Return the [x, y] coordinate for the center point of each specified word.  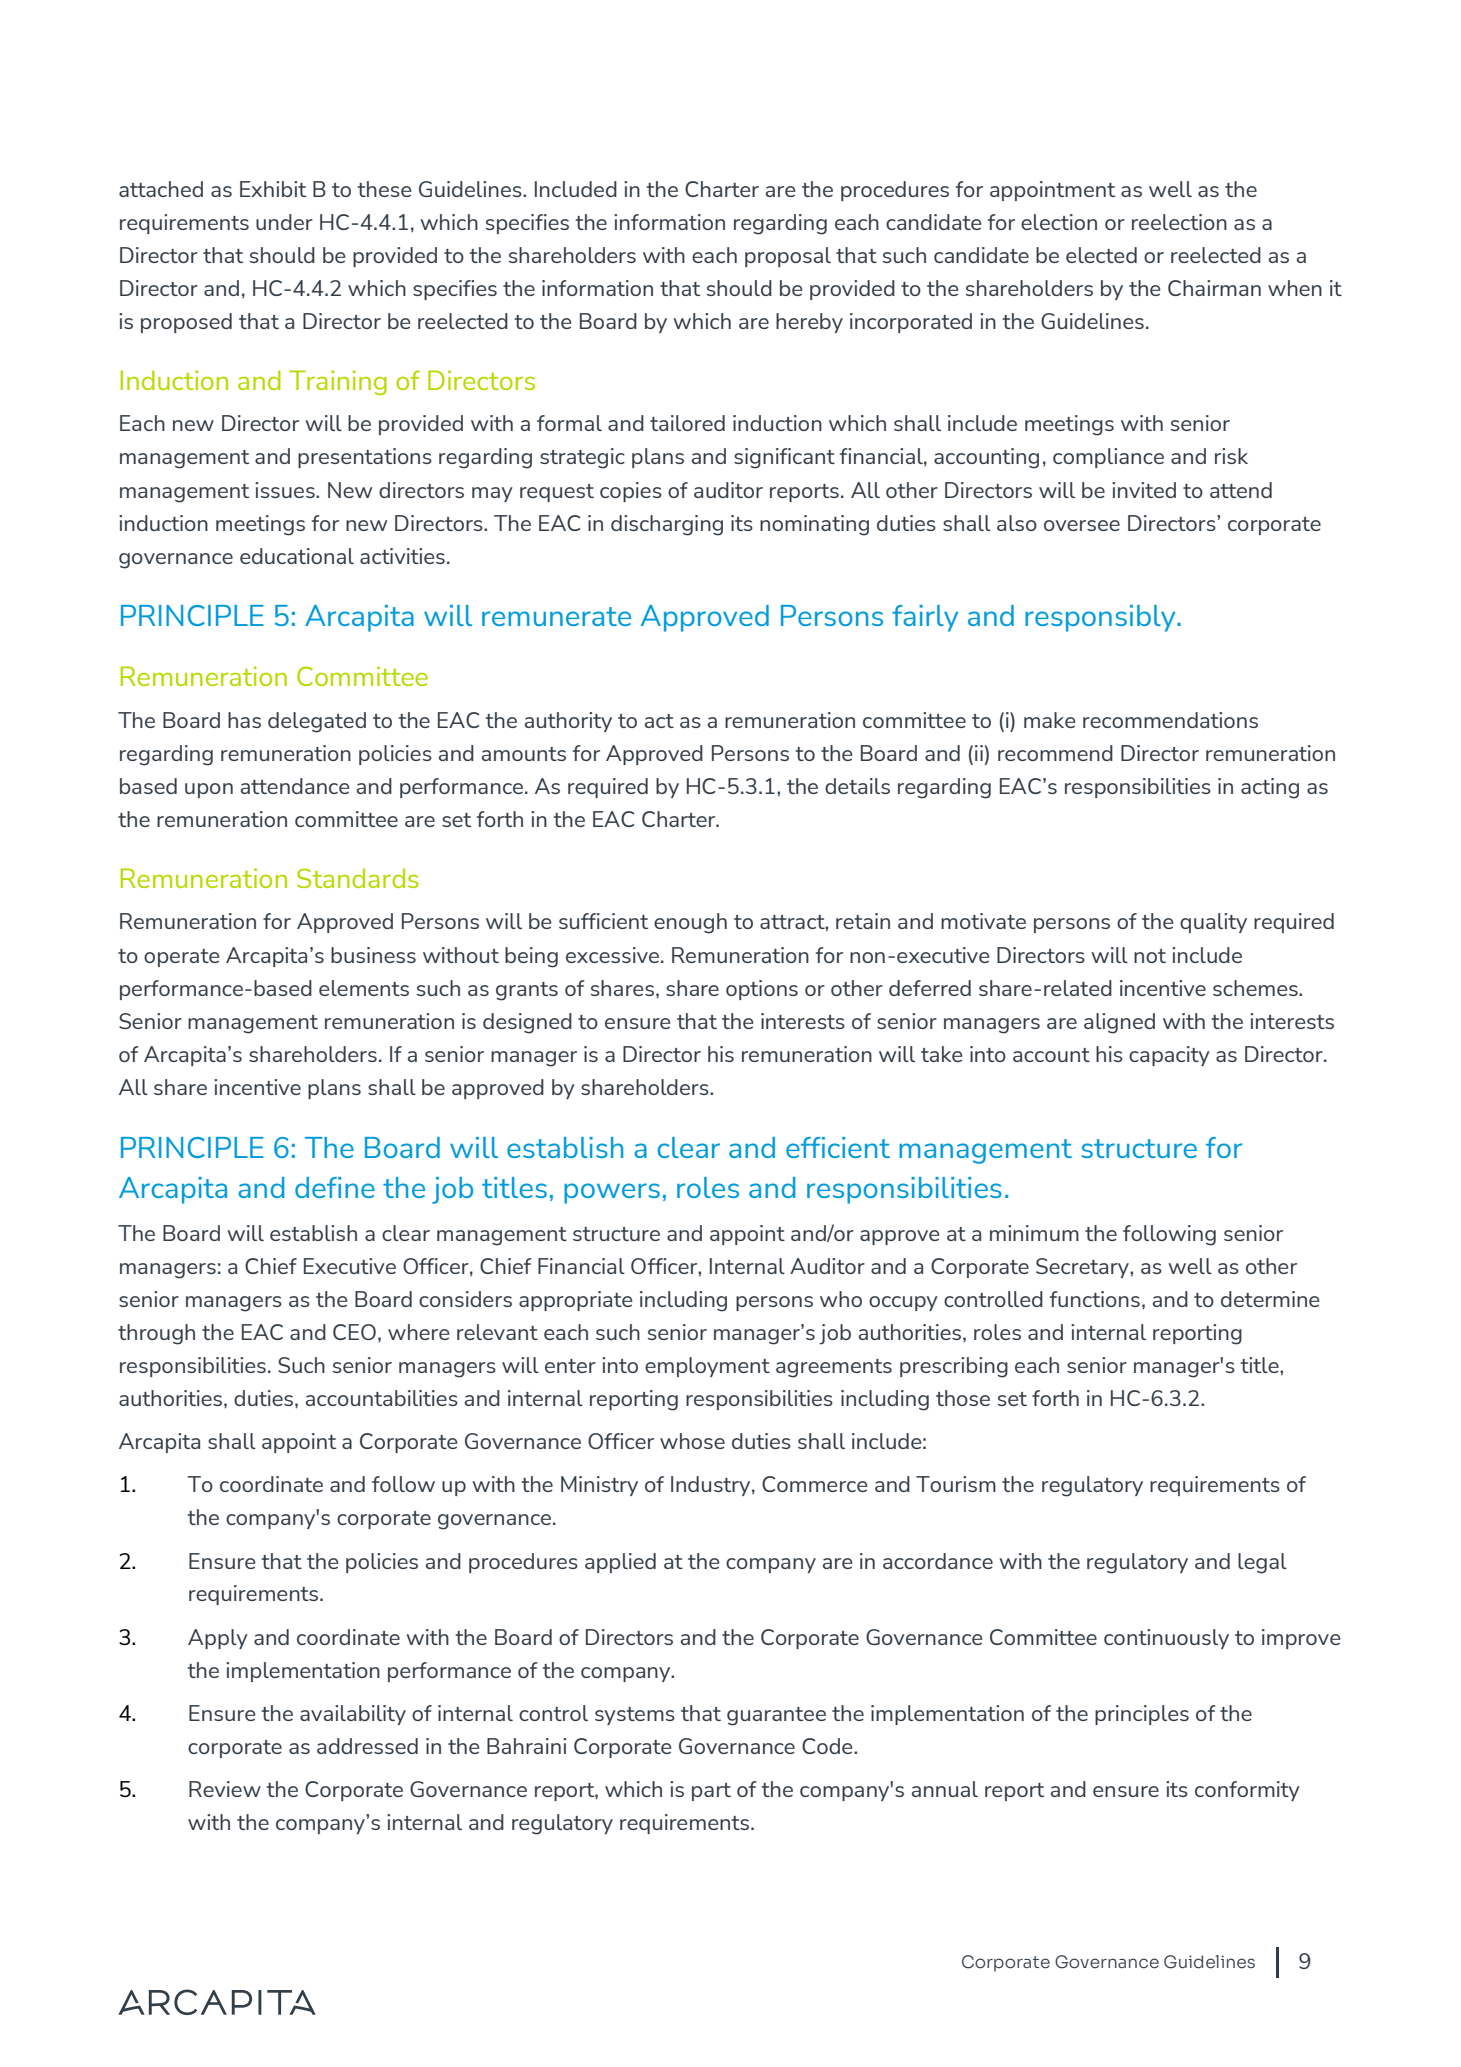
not [1150, 956]
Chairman [1214, 288]
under [284, 222]
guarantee [776, 1716]
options [762, 990]
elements [364, 988]
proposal [788, 257]
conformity [1247, 1791]
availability [353, 1715]
